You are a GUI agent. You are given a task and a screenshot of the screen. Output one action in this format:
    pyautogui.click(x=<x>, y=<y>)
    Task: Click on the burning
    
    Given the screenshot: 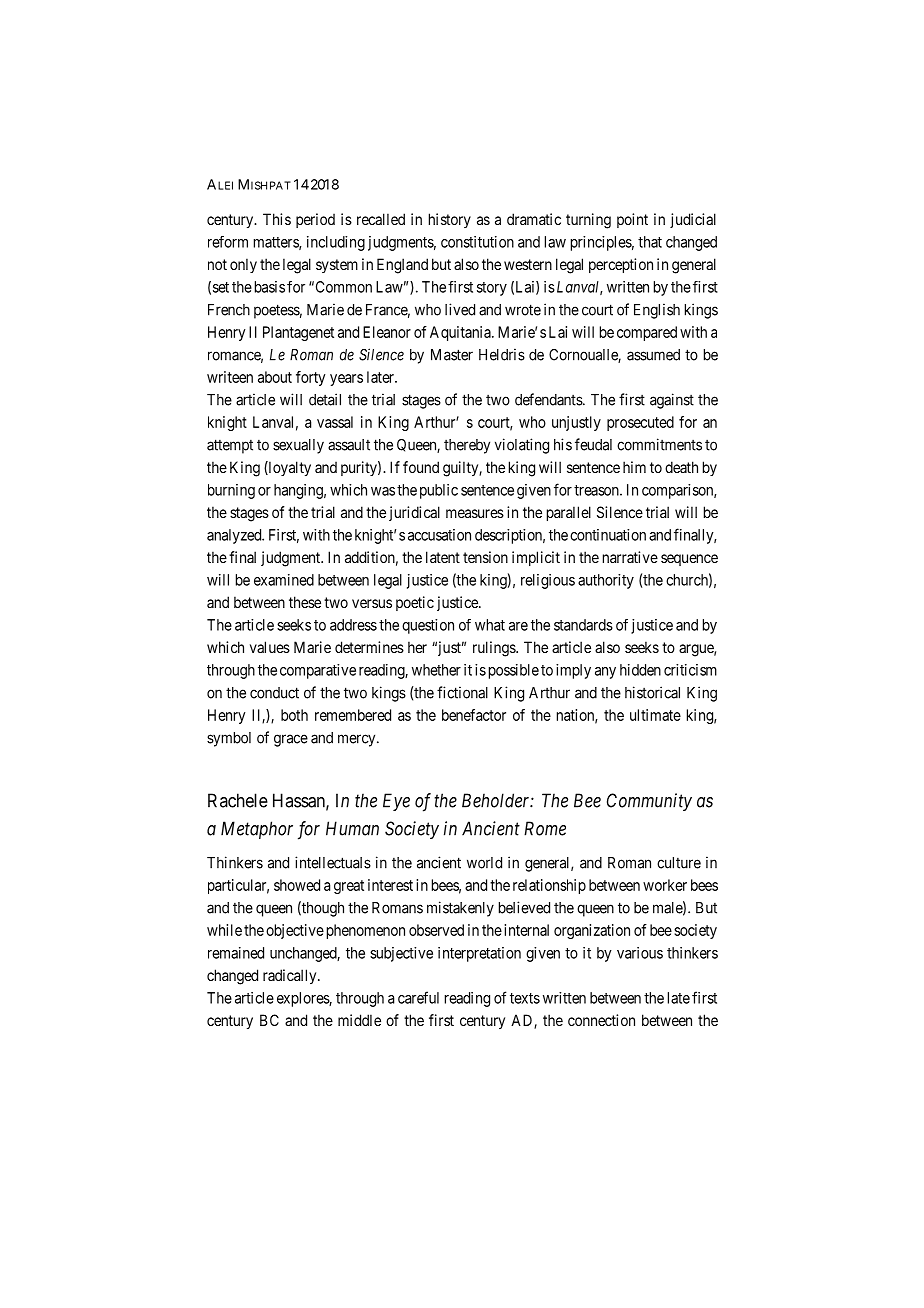 What is the action you would take?
    pyautogui.click(x=231, y=491)
